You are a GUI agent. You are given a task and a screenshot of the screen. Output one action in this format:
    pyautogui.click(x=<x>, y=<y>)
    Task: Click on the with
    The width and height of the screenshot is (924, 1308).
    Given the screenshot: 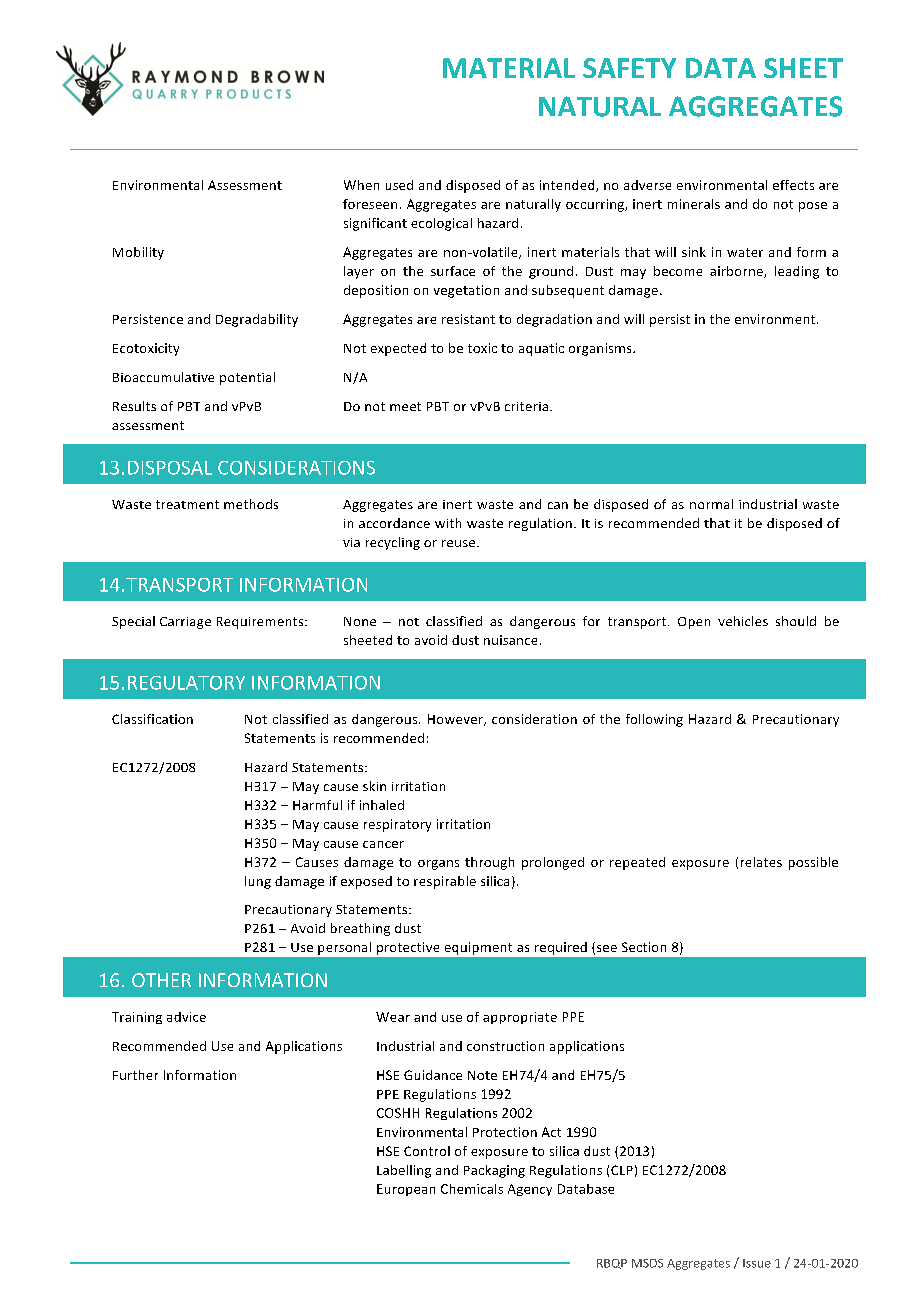 What is the action you would take?
    pyautogui.click(x=448, y=523)
